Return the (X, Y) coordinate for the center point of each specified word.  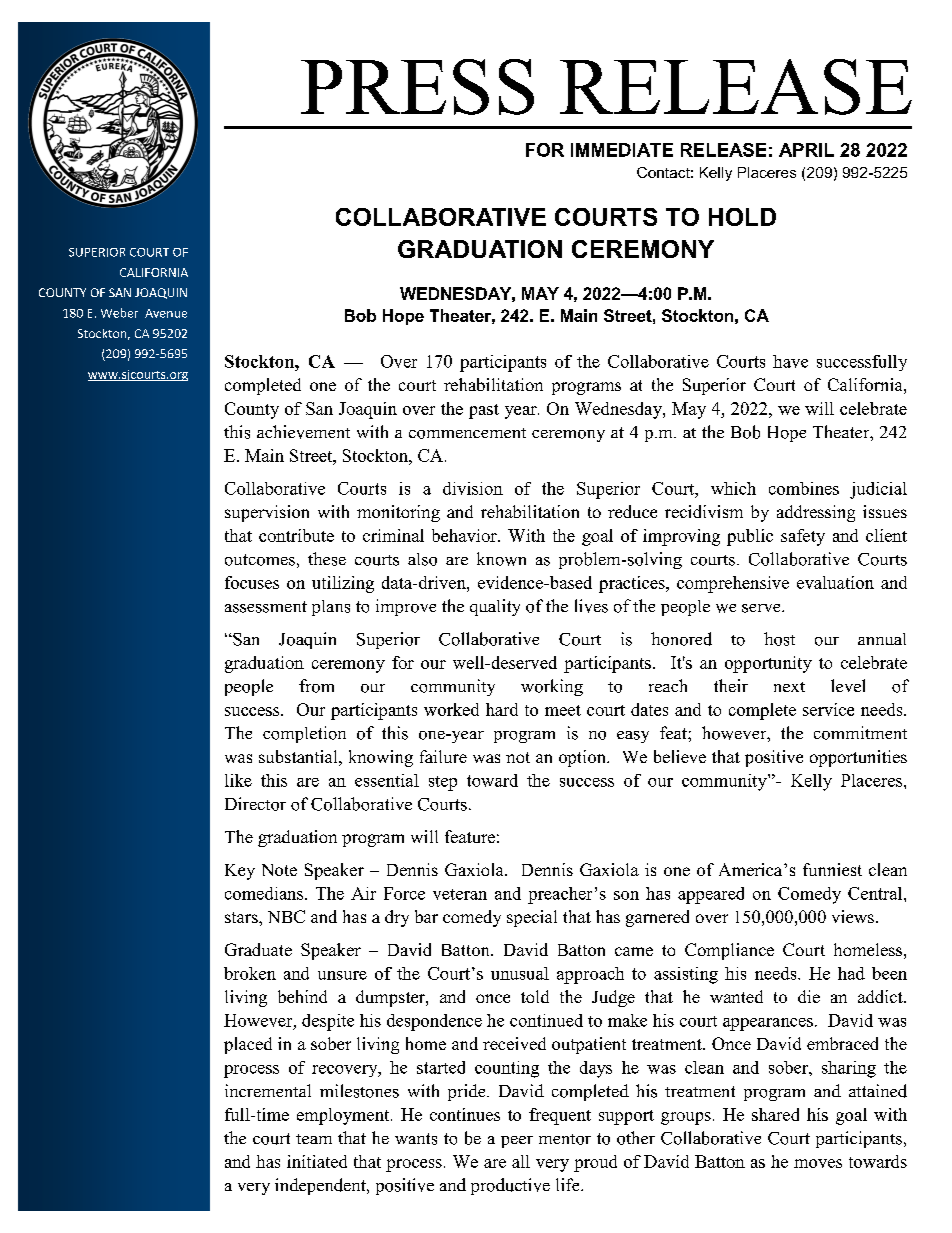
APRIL (806, 150)
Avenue (166, 313)
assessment (266, 607)
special (532, 918)
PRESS (417, 87)
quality (495, 607)
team (314, 1139)
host (779, 639)
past (484, 411)
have (790, 361)
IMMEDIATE (622, 150)
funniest (832, 869)
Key (240, 872)
